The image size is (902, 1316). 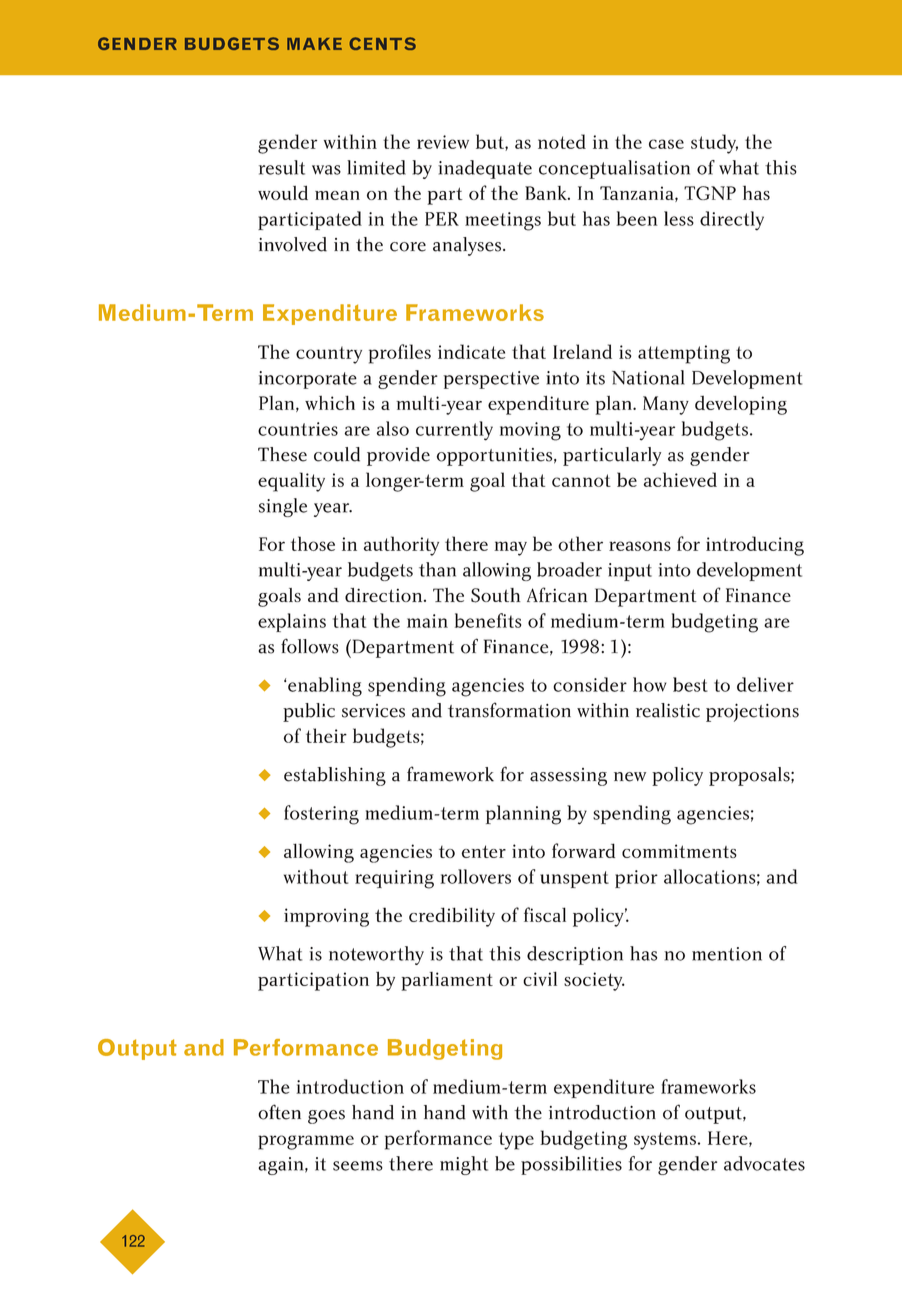 What do you see at coordinates (562, 141) in the screenshot?
I see `noted` at bounding box center [562, 141].
